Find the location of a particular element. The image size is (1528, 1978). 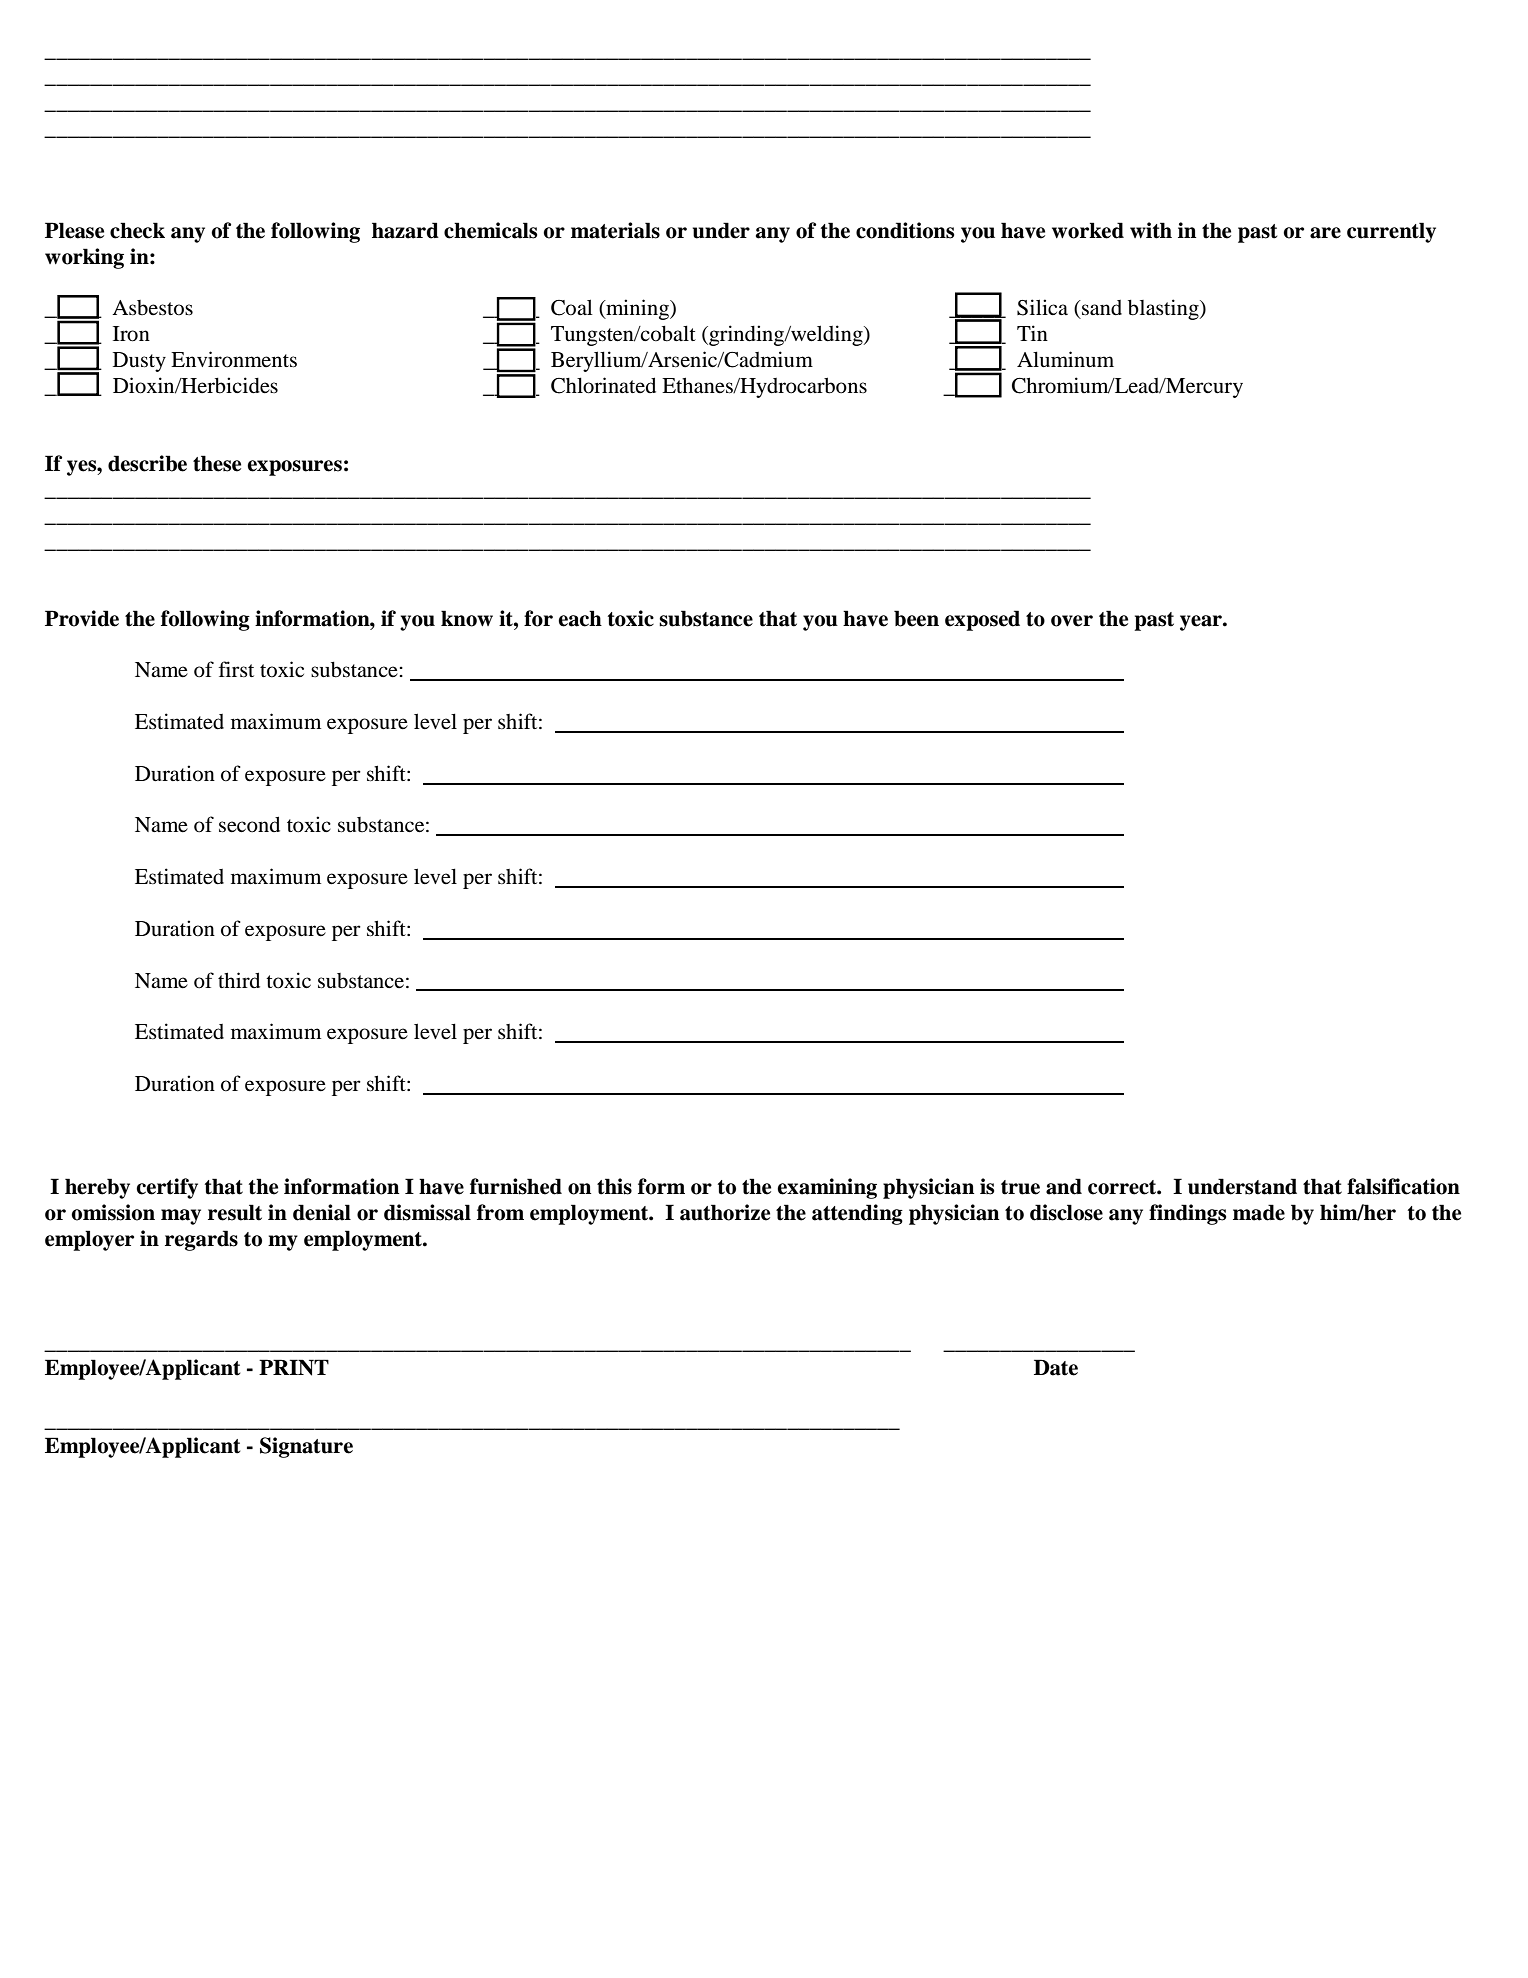

Signature is located at coordinates (306, 1447).
